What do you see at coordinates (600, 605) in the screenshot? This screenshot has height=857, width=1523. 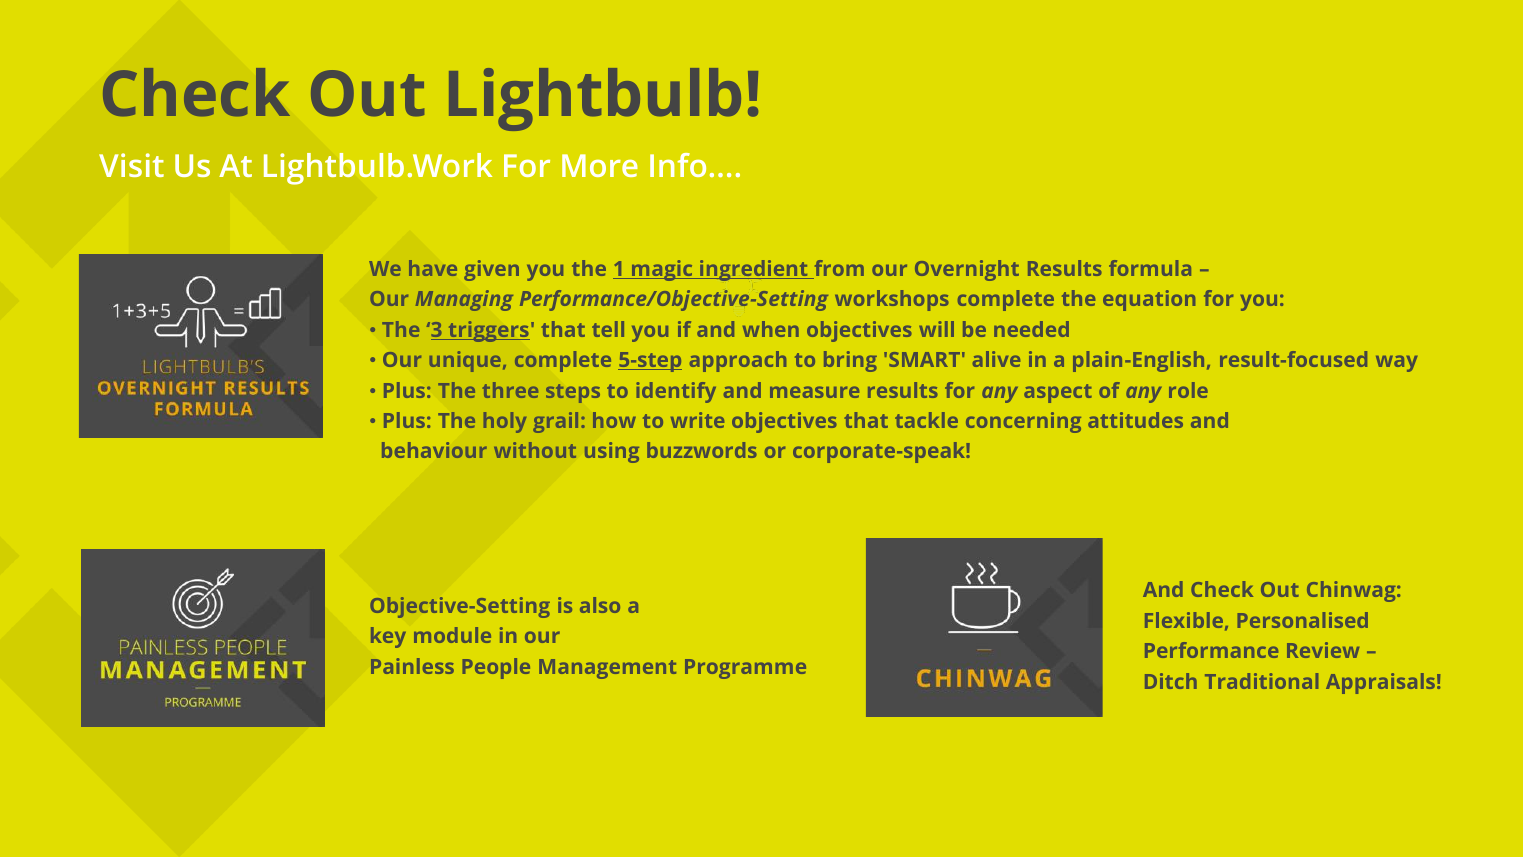 I see `also` at bounding box center [600, 605].
